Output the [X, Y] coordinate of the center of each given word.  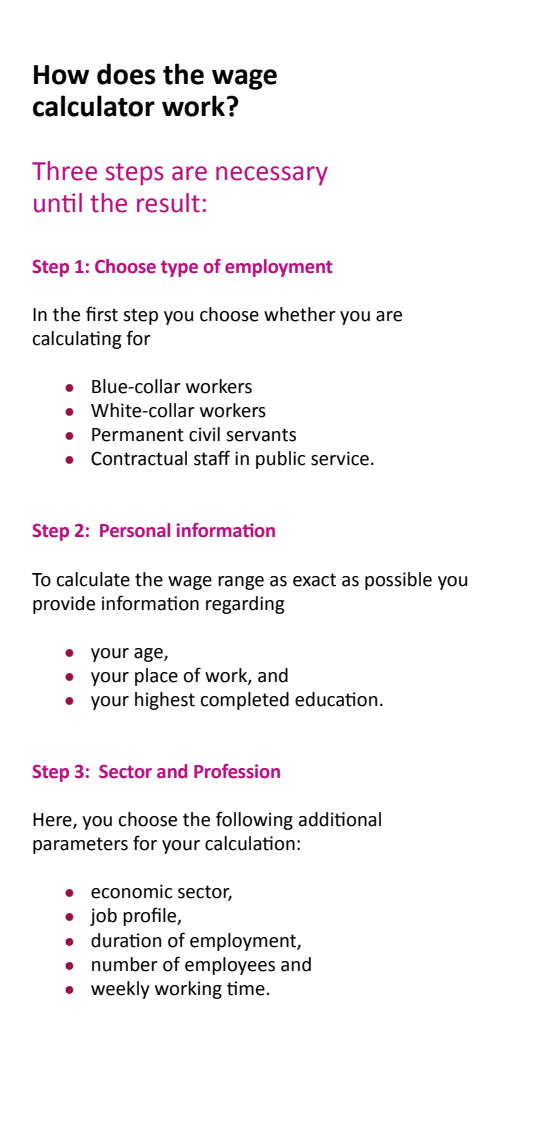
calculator [94, 106]
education [336, 699]
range [241, 583]
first [102, 314]
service [340, 458]
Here [53, 821]
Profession [237, 771]
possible [398, 581]
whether [300, 314]
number [125, 964]
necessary [272, 175]
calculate [93, 579]
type [179, 268]
